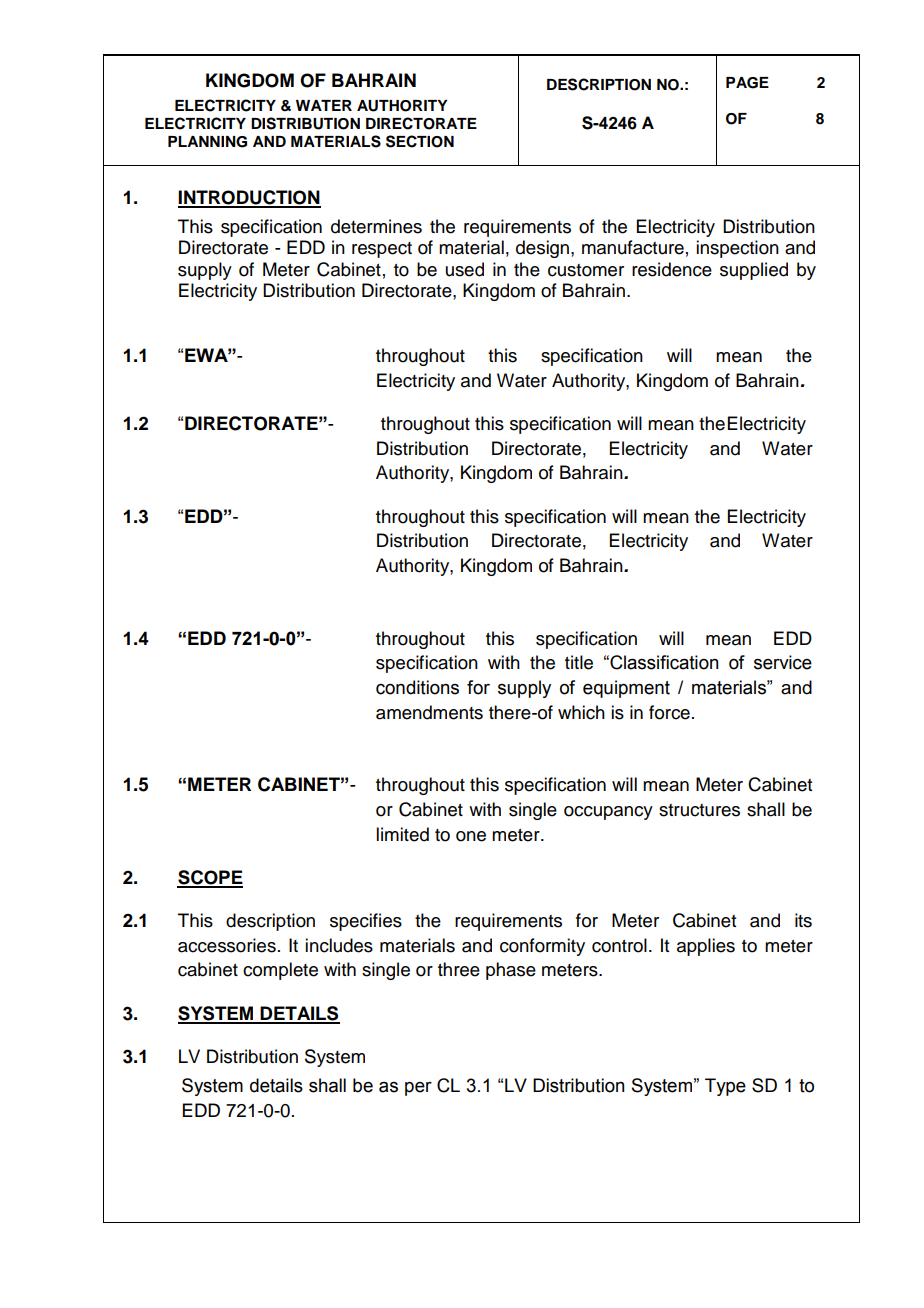  Describe the element at coordinates (207, 142) in the page. I see `PLANNING` at that location.
